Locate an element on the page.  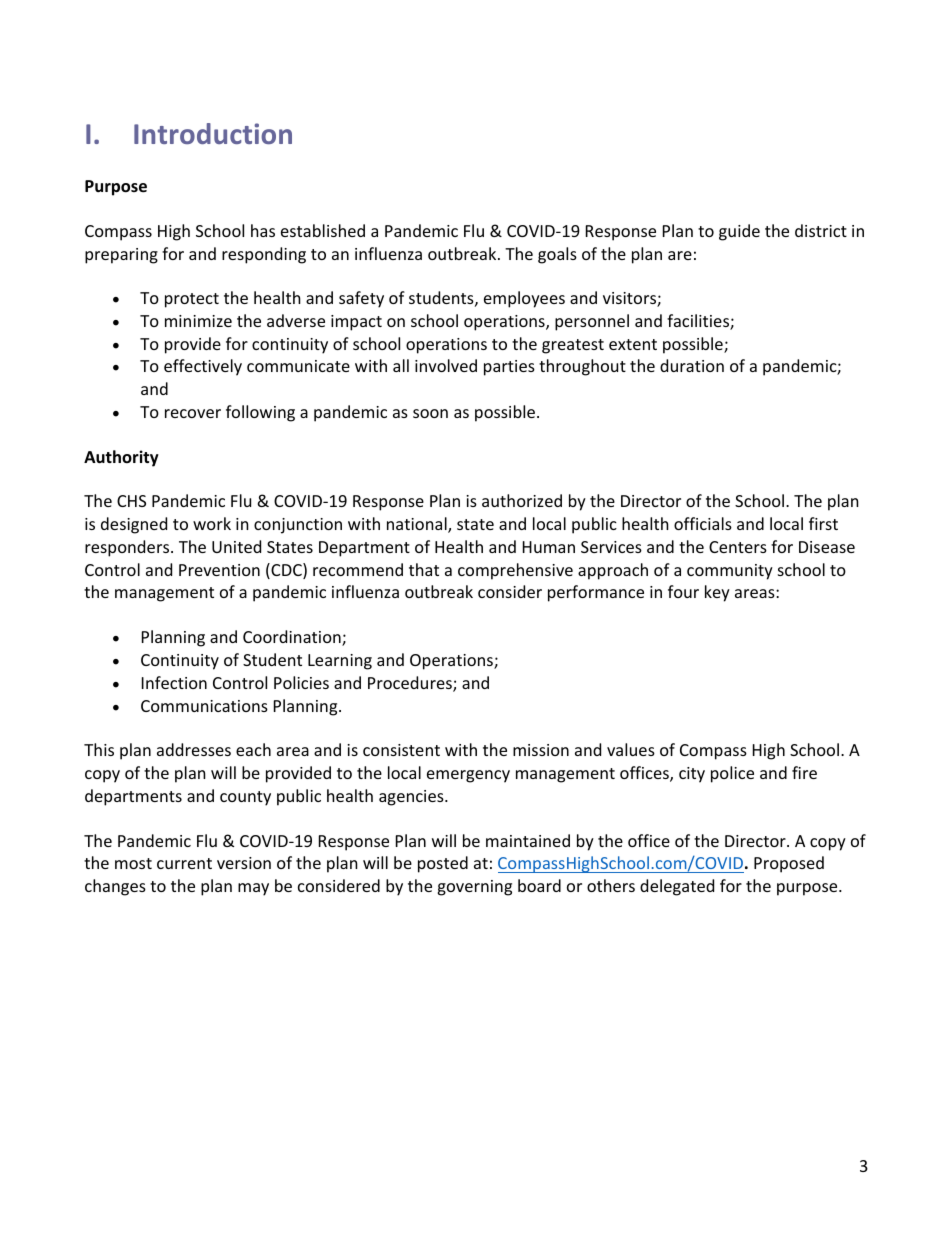
national is located at coordinates (418, 525).
